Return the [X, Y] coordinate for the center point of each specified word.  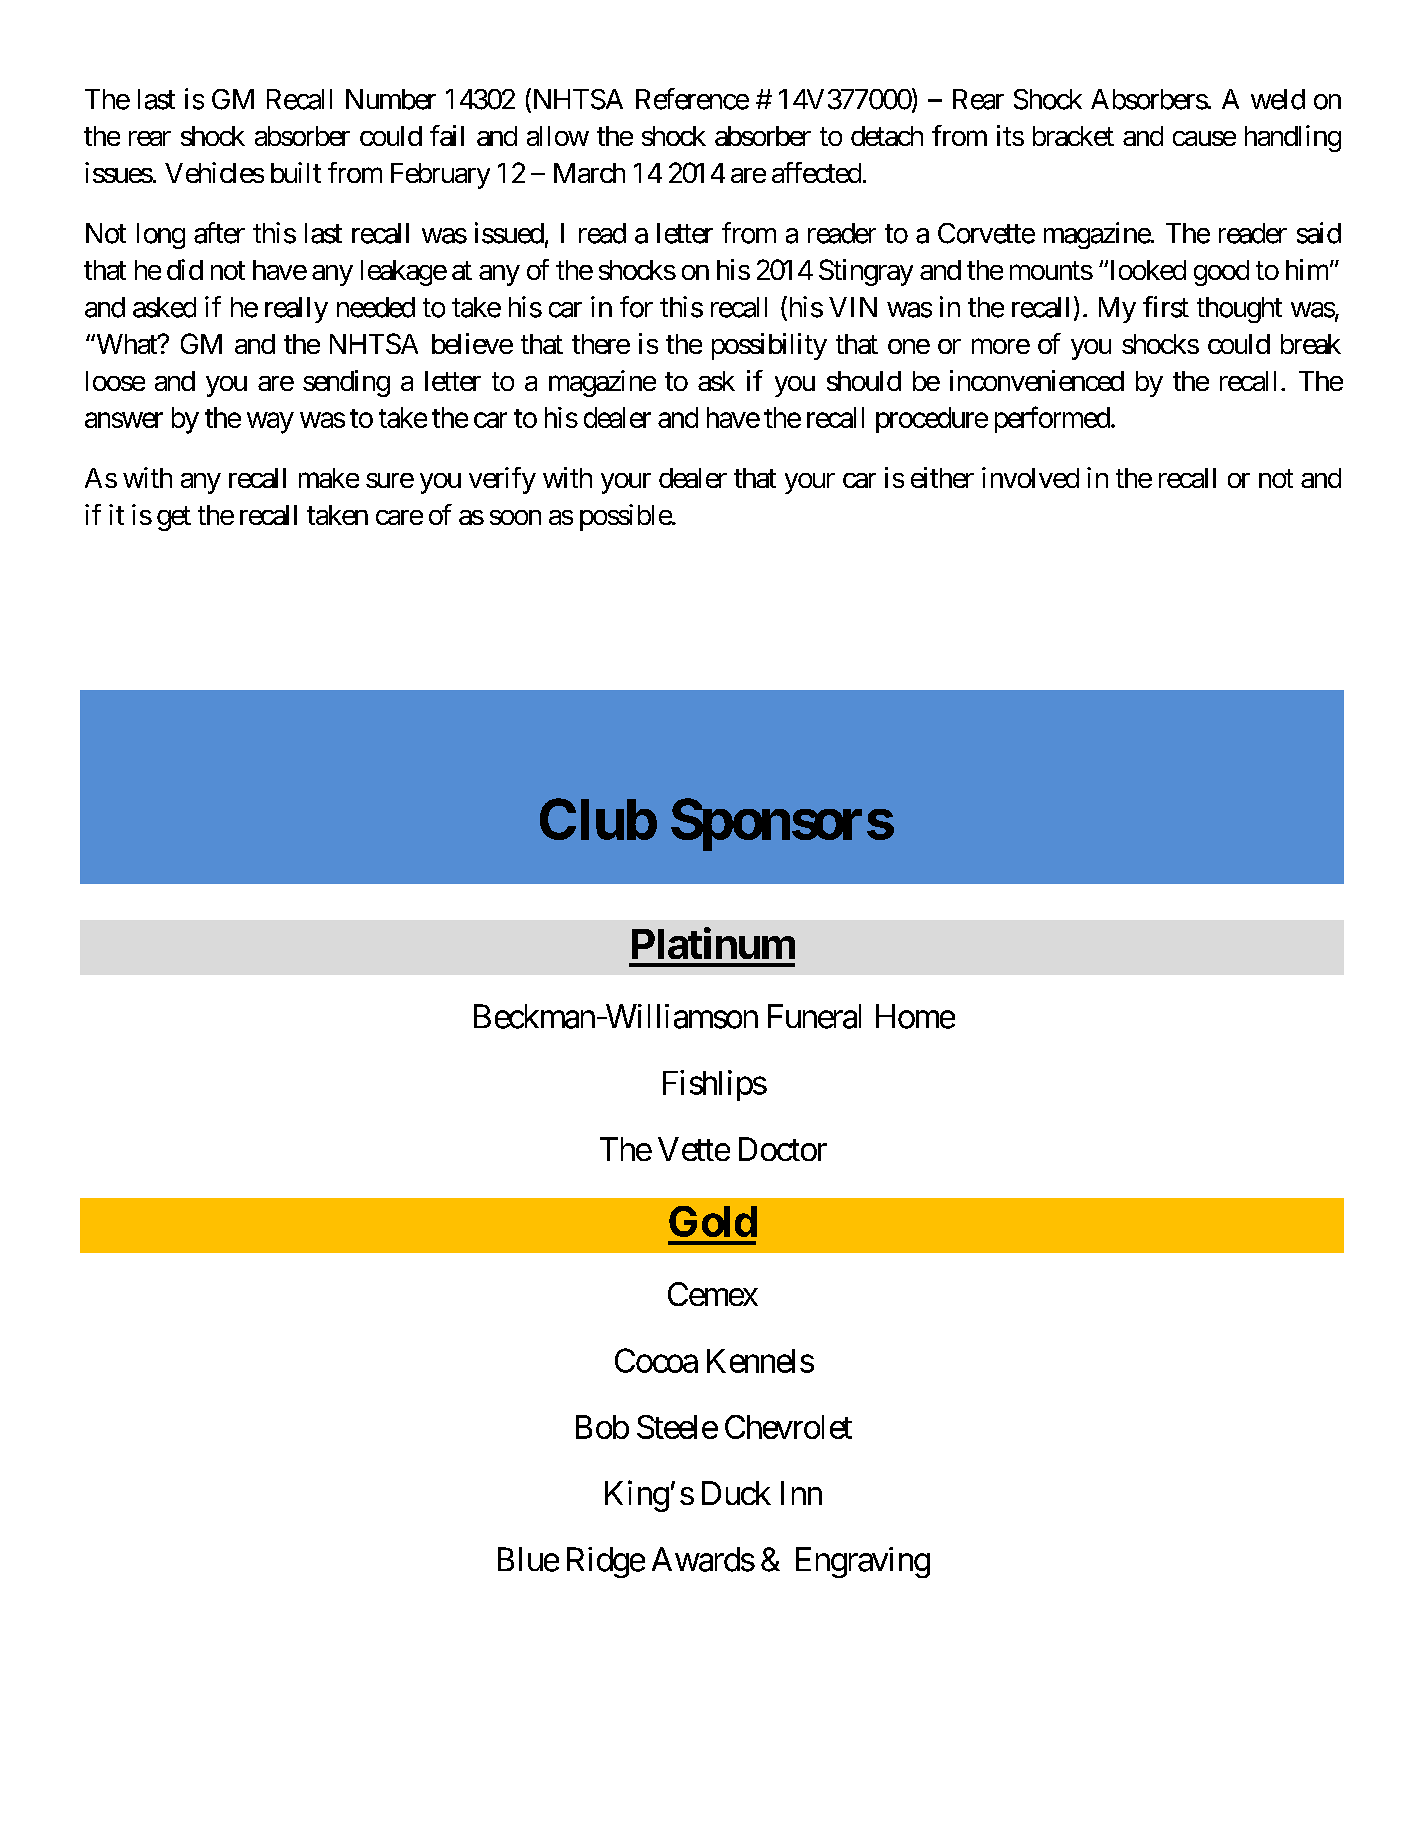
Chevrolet [788, 1427]
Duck [736, 1493]
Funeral [814, 1016]
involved [1030, 477]
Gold [713, 1221]
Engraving [863, 1562]
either [942, 477]
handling [1293, 138]
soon [515, 517]
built [296, 172]
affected [816, 172]
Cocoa [656, 1360]
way [270, 423]
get [174, 518]
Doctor [783, 1149]
